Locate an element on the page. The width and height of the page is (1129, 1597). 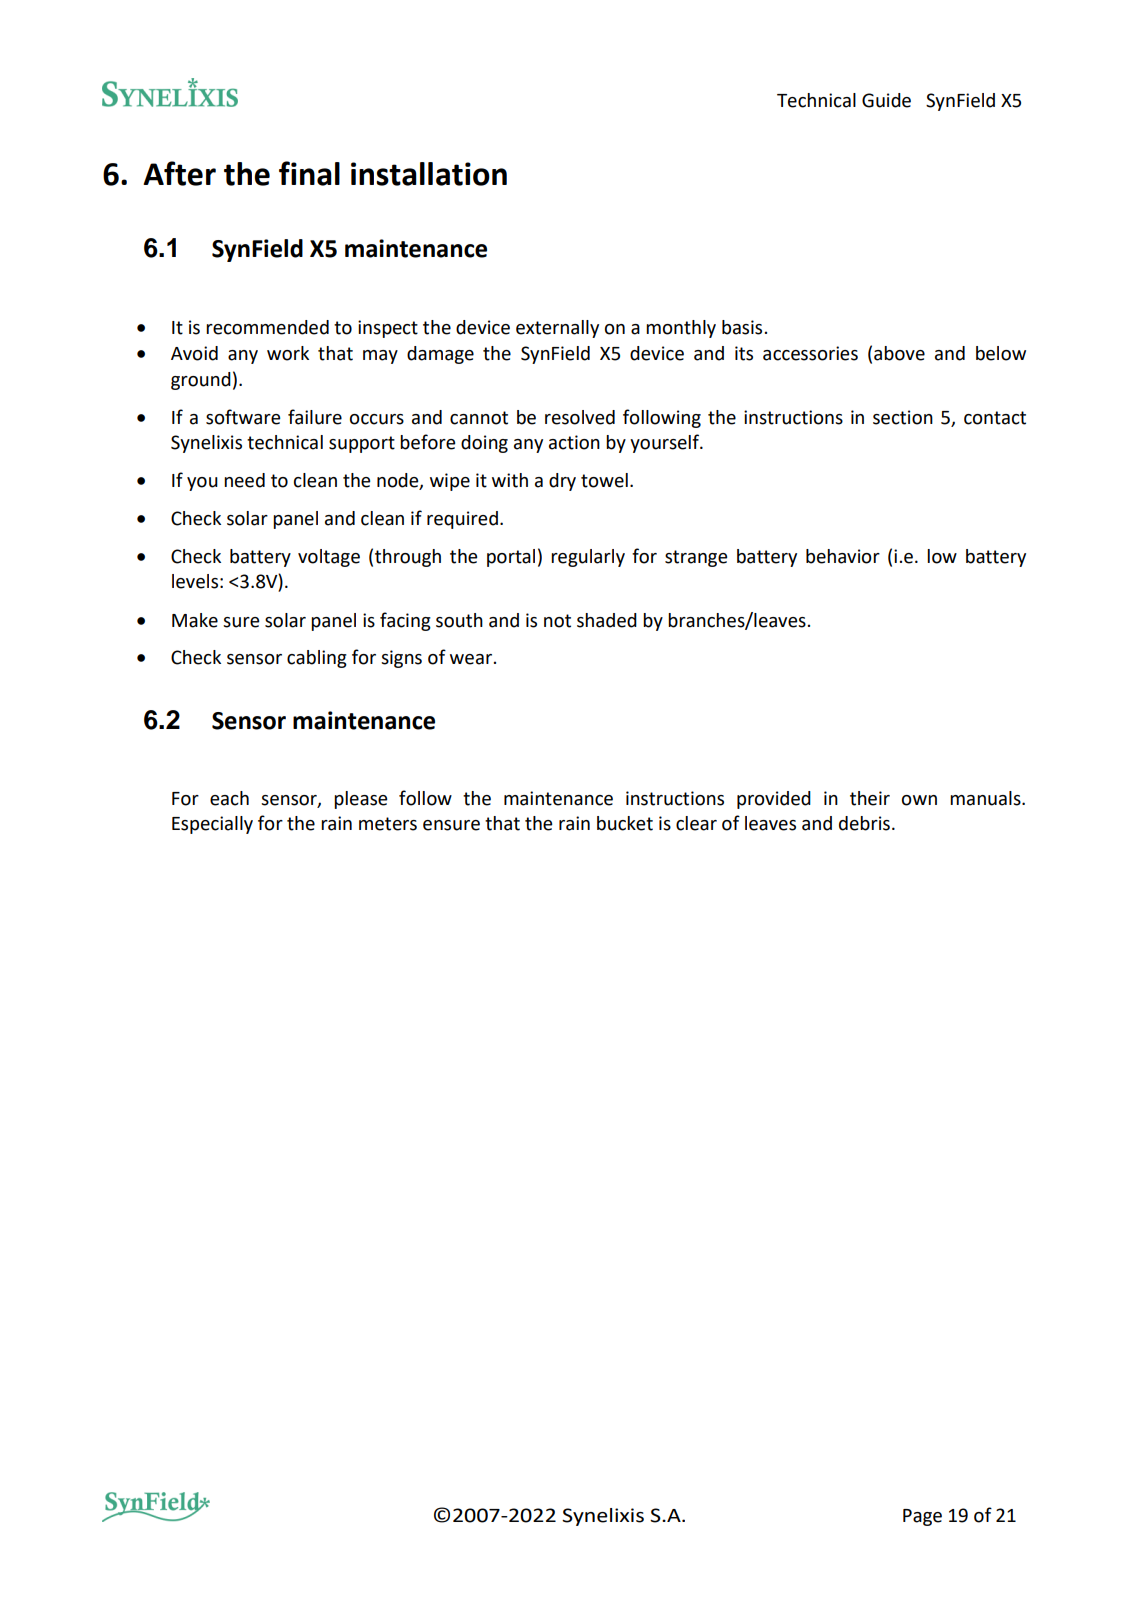
debris is located at coordinates (864, 823).
